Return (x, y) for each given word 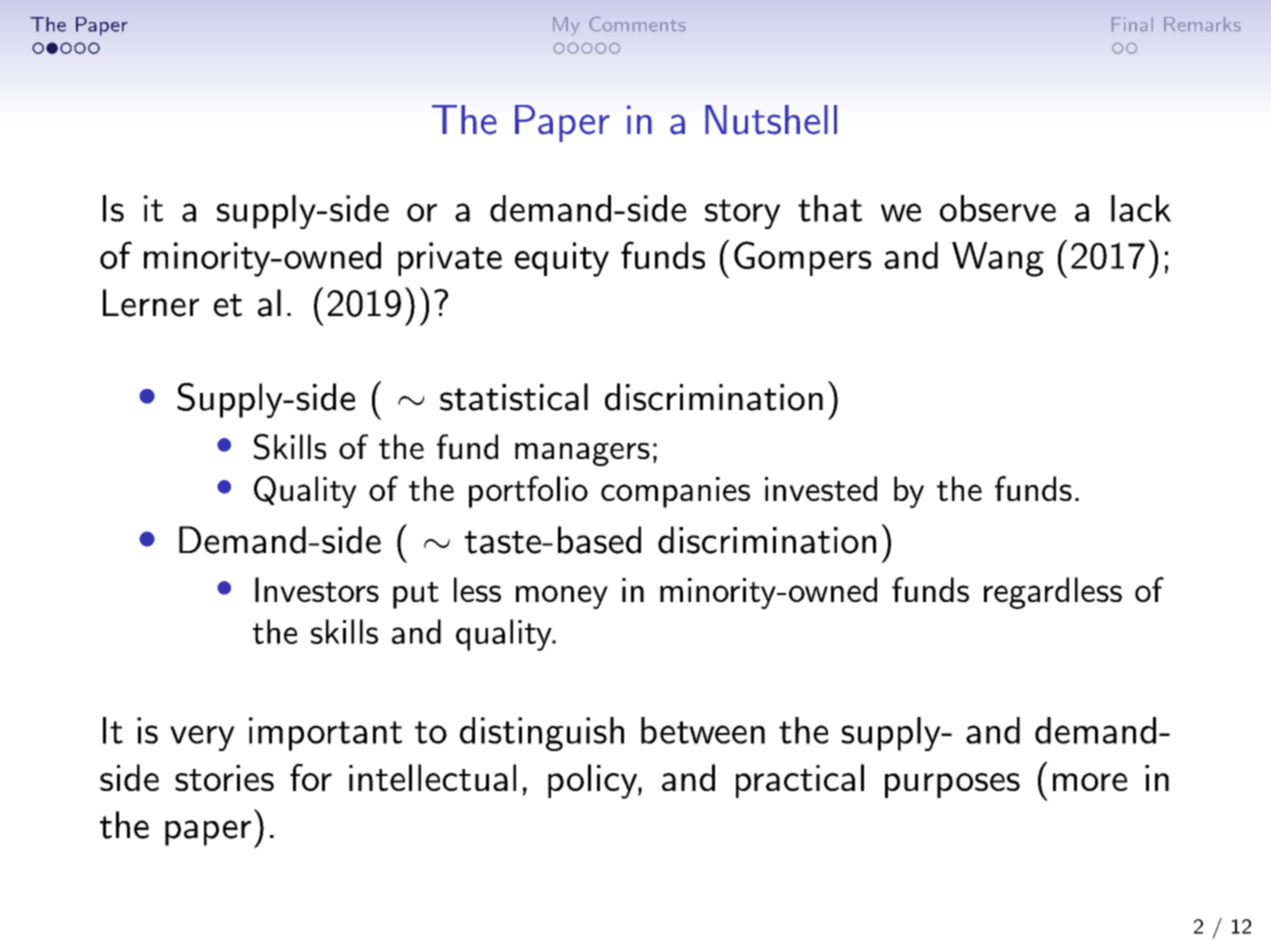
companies (675, 492)
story (742, 214)
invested (821, 488)
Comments (637, 24)
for (311, 777)
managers (582, 454)
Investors (317, 589)
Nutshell (771, 120)
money (562, 597)
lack (1141, 208)
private (450, 259)
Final (1132, 24)
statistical (514, 397)
